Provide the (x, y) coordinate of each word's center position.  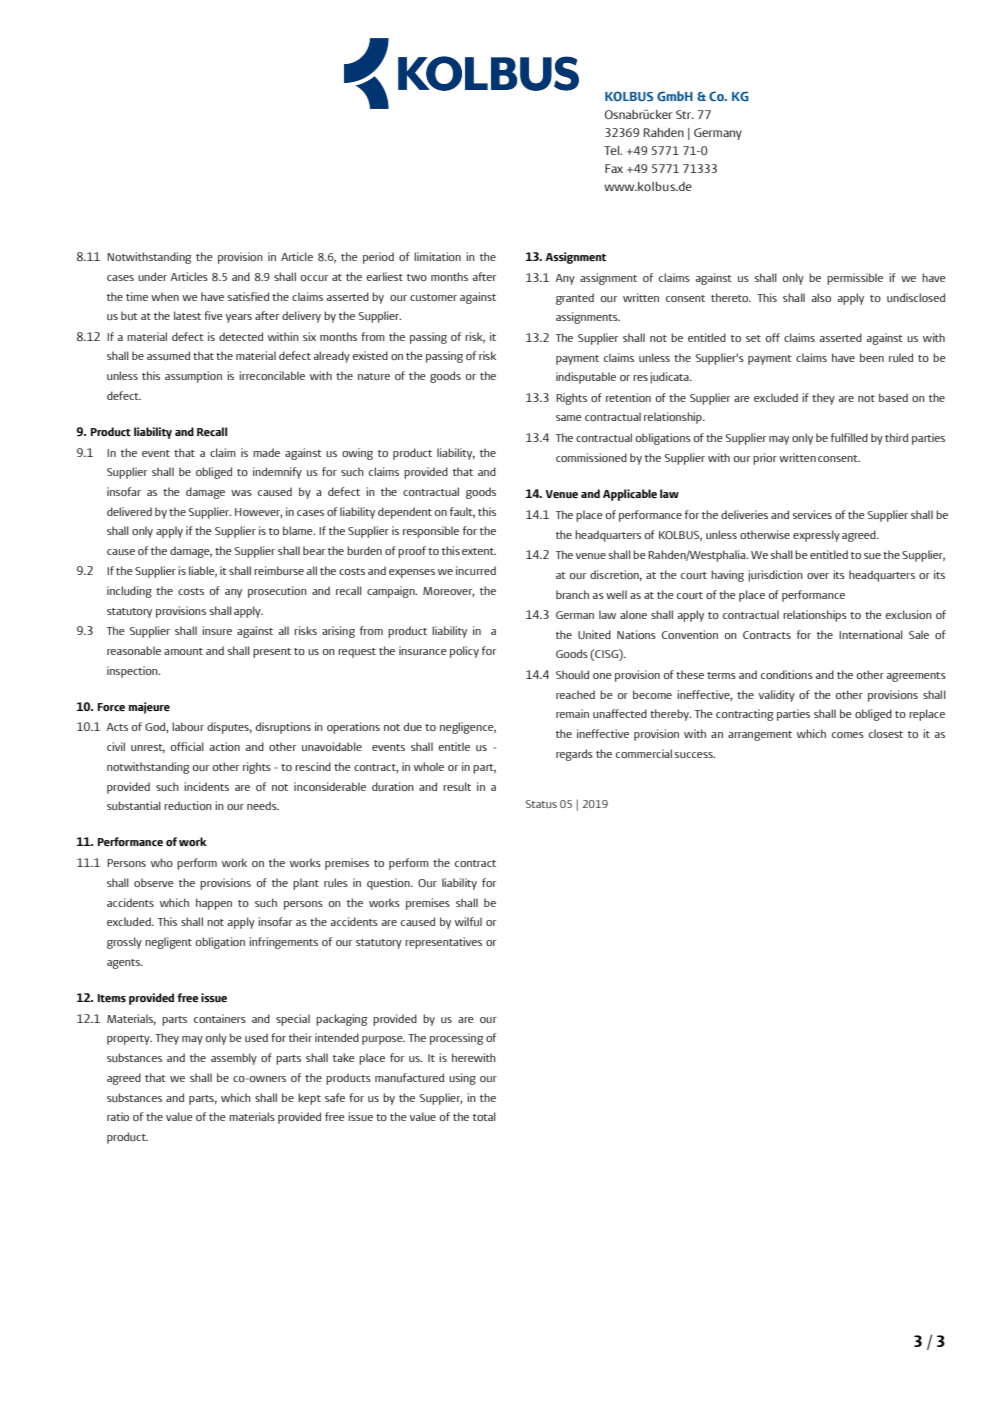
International (871, 634)
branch (572, 594)
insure (217, 630)
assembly (234, 1059)
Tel (612, 150)
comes (848, 735)
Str (685, 114)
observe (153, 882)
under (152, 276)
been (872, 357)
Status (541, 804)
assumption (193, 377)
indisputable (586, 378)
